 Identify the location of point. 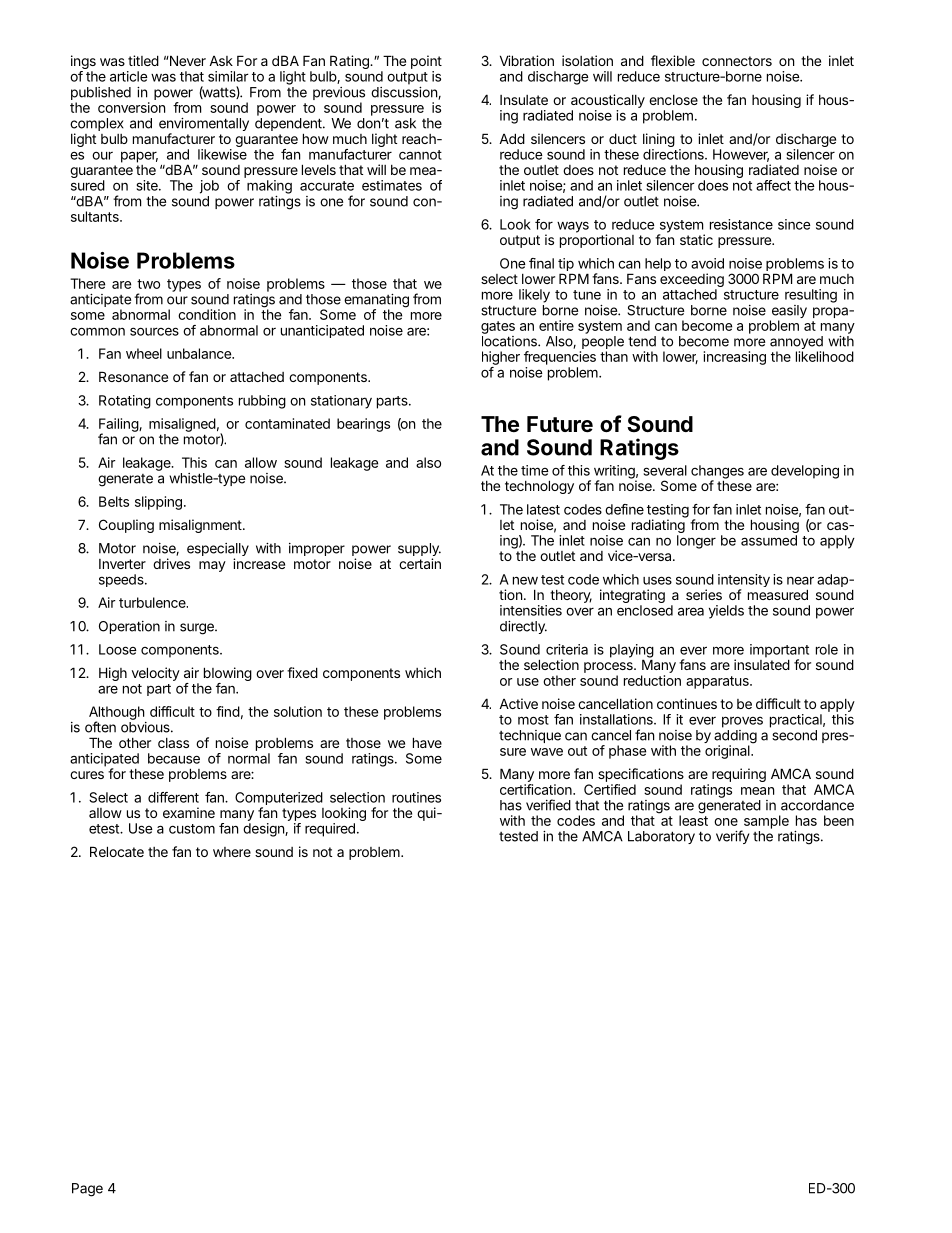
(426, 63).
